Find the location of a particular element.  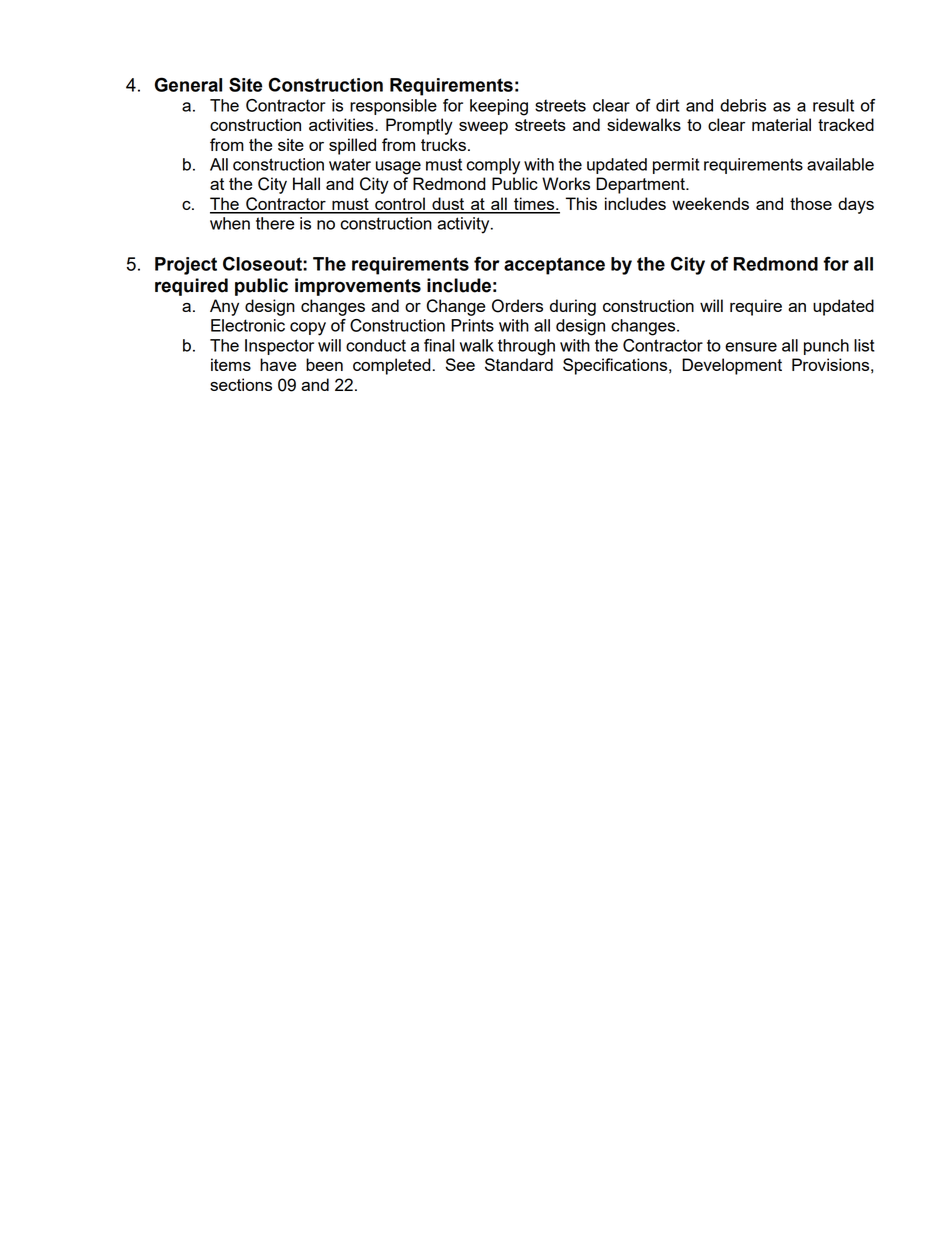

Hall is located at coordinates (306, 183).
